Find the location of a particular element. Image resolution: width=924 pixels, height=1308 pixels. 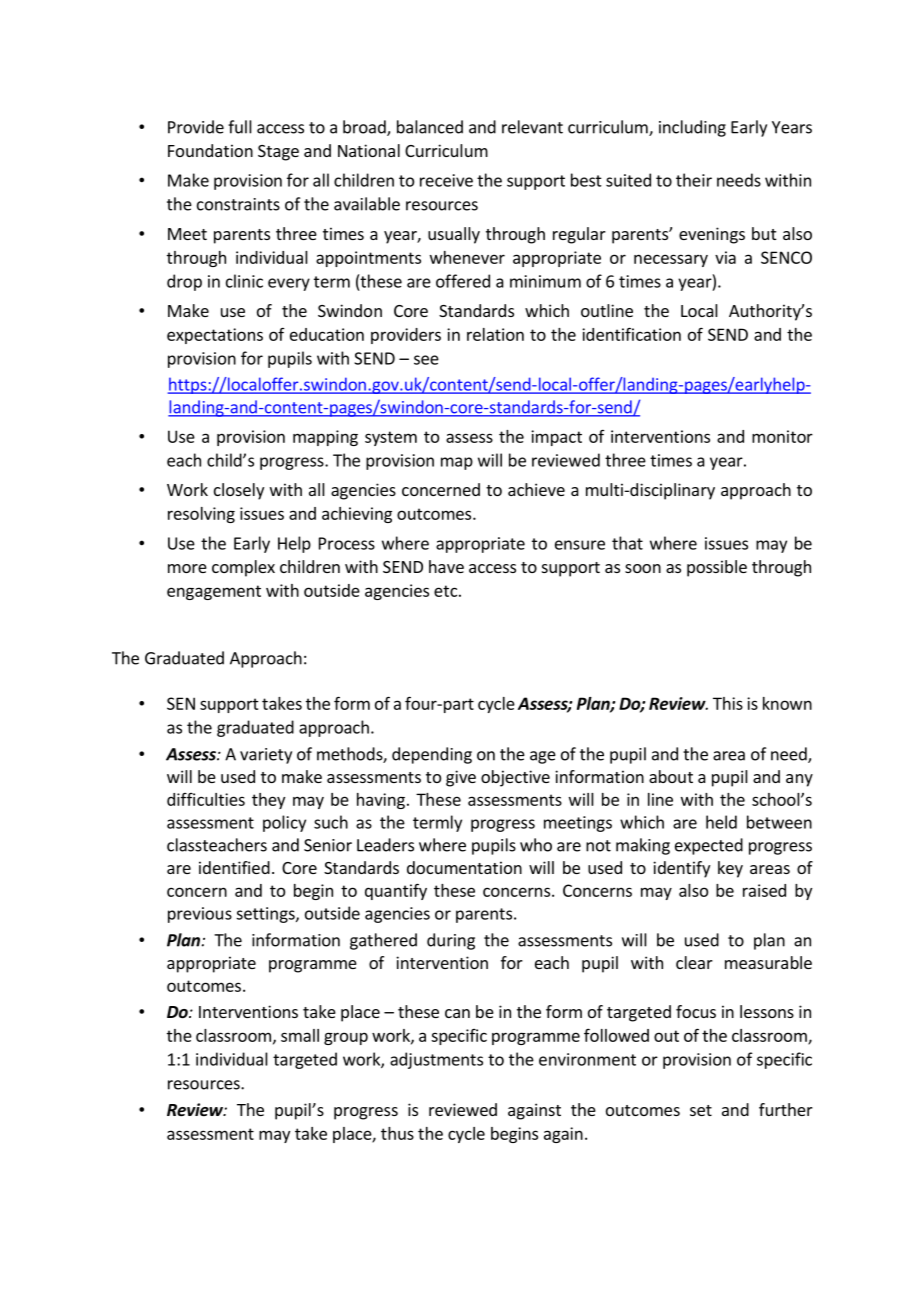

possible is located at coordinates (717, 568).
